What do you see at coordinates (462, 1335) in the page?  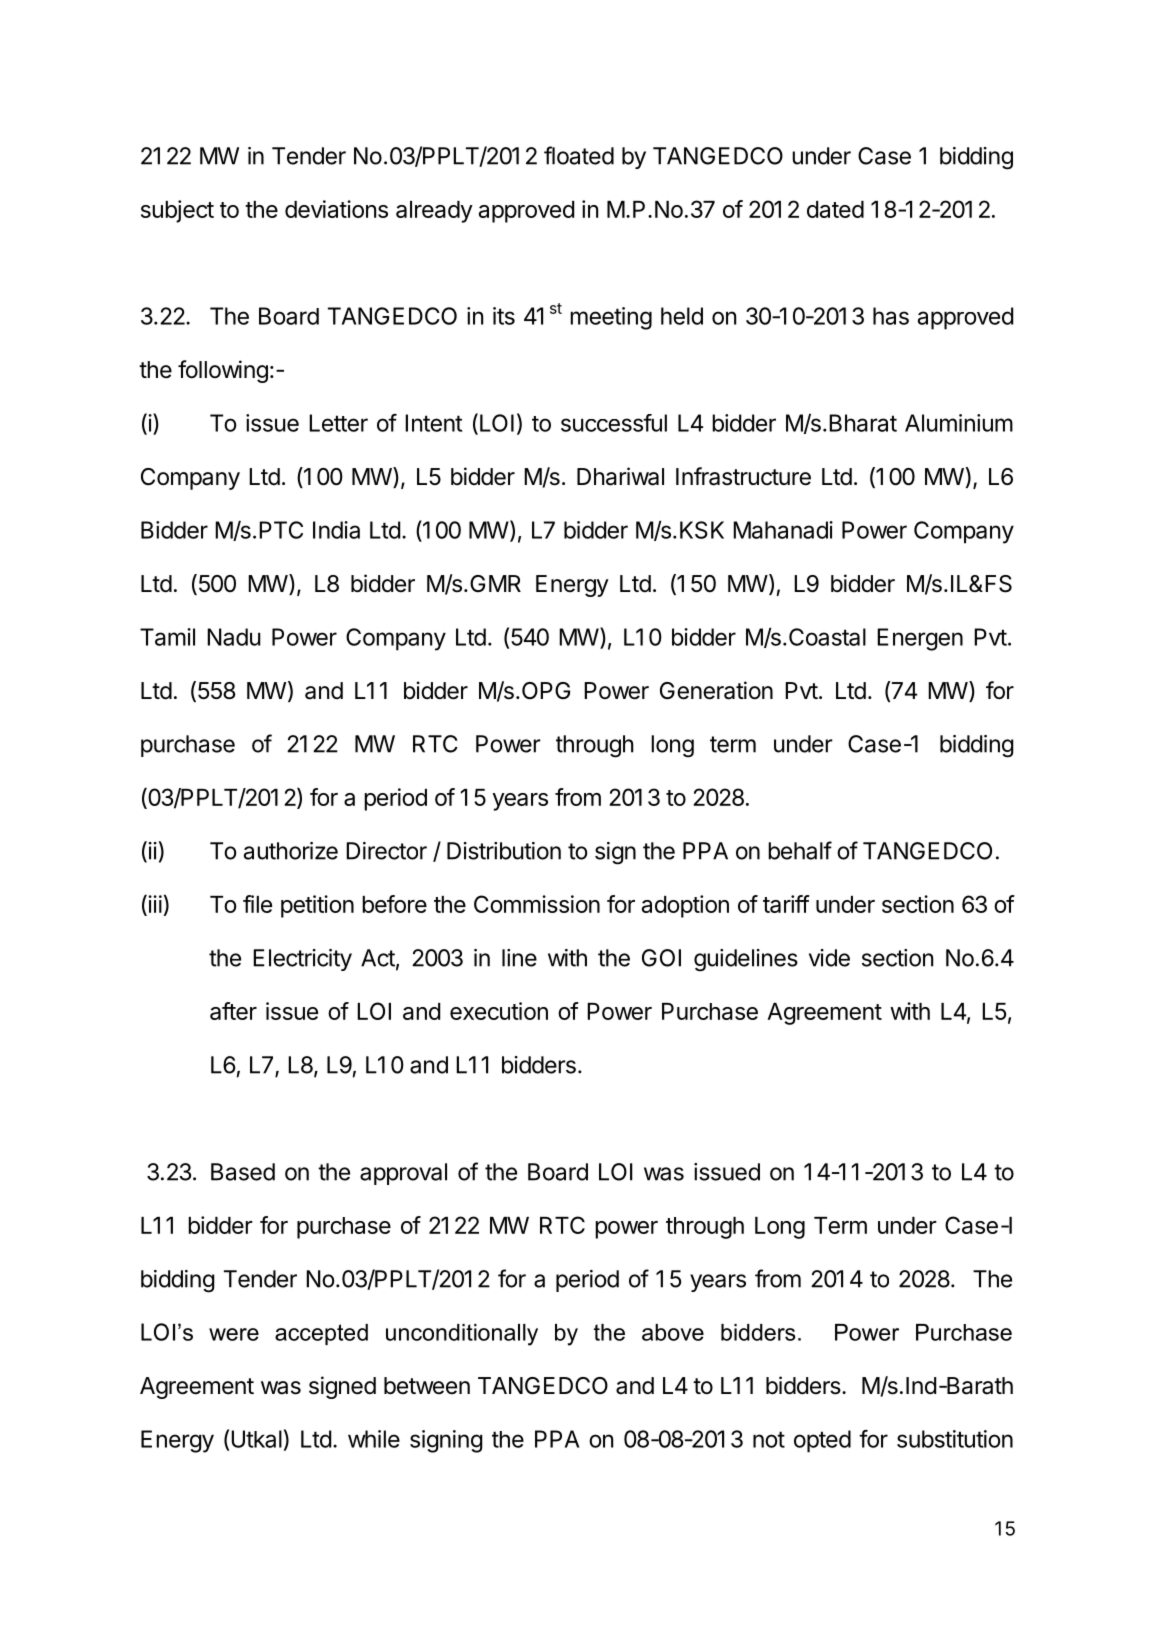 I see `unconditionally` at bounding box center [462, 1335].
